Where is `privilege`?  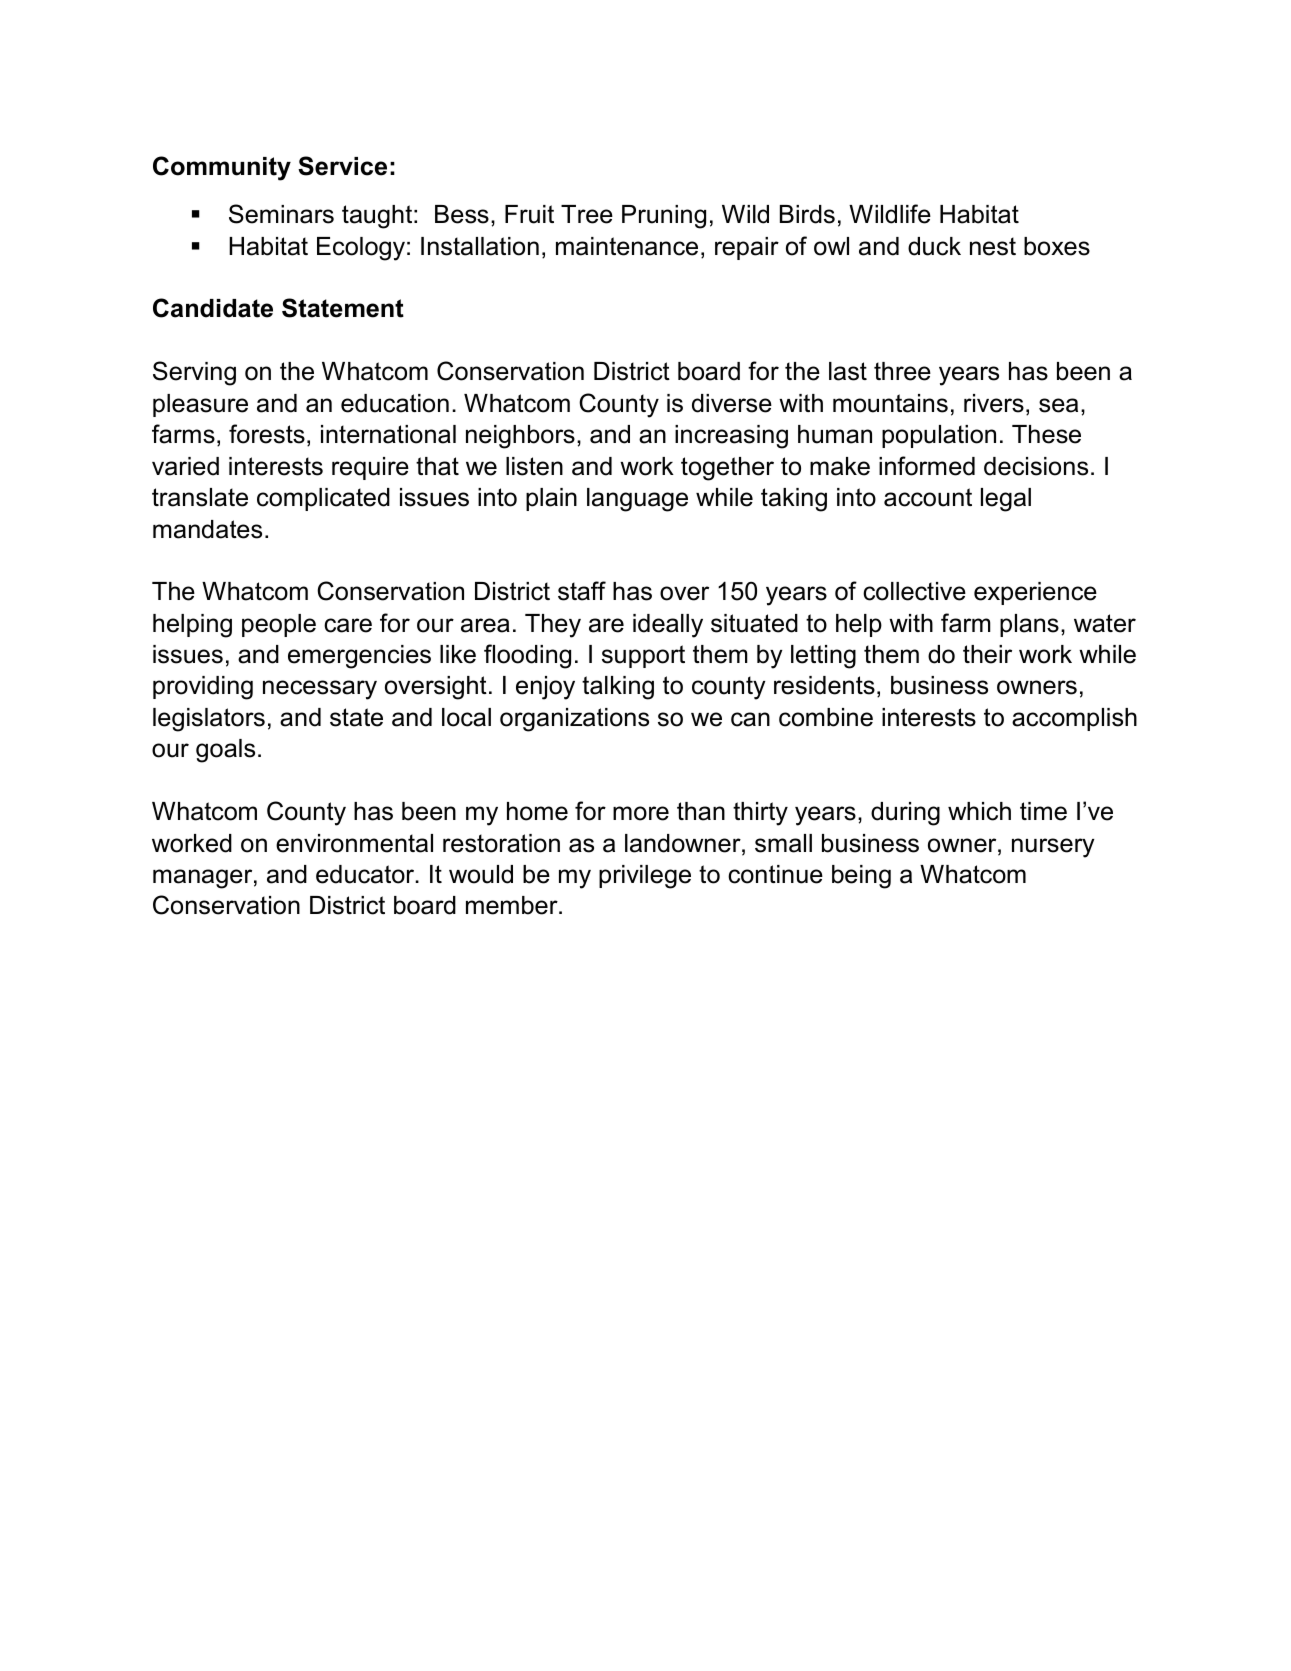 privilege is located at coordinates (645, 877).
